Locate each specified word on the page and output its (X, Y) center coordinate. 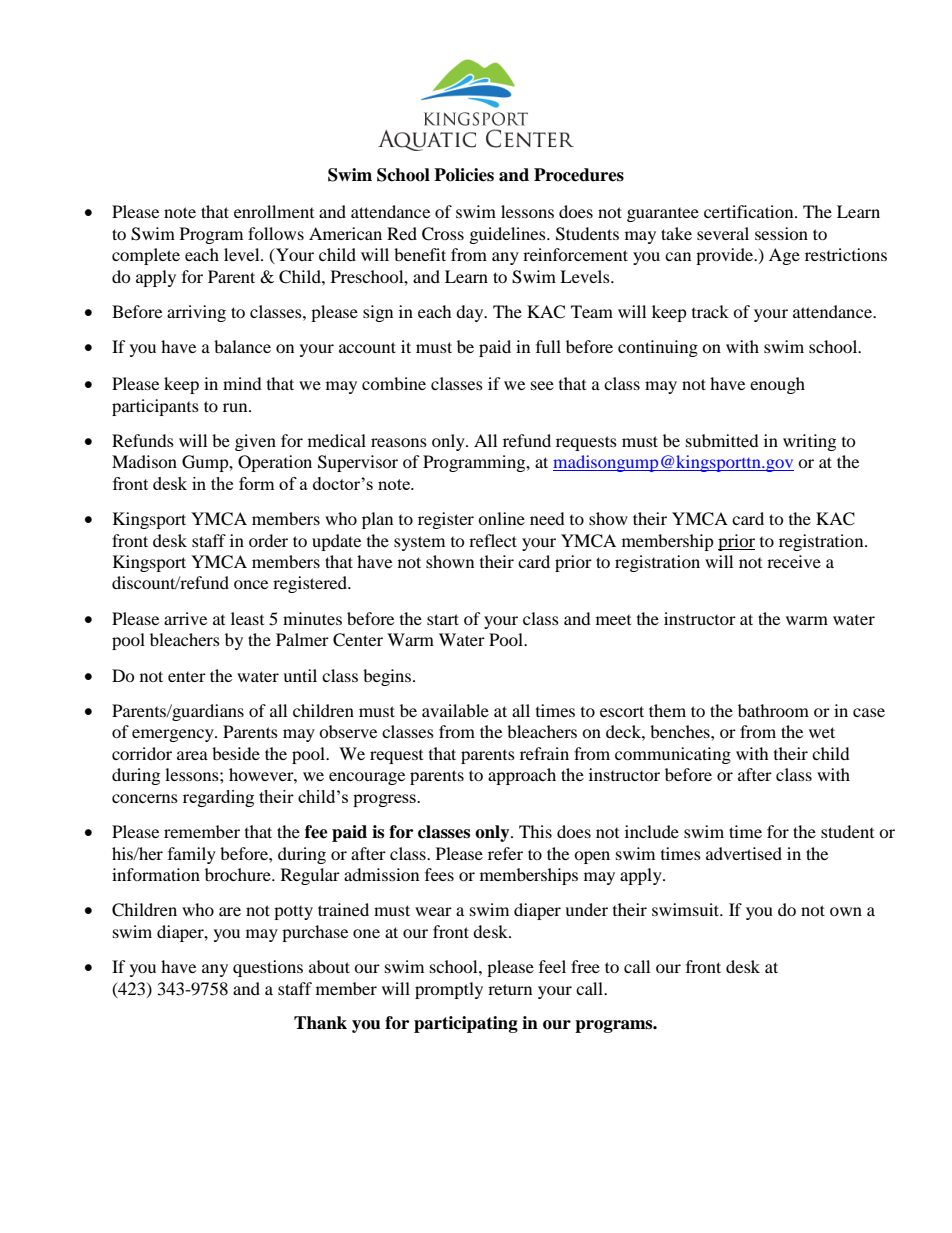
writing (809, 442)
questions (268, 968)
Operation (275, 463)
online (501, 518)
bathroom (773, 710)
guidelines (509, 235)
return (510, 989)
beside (236, 753)
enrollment (274, 211)
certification (750, 211)
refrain (544, 753)
